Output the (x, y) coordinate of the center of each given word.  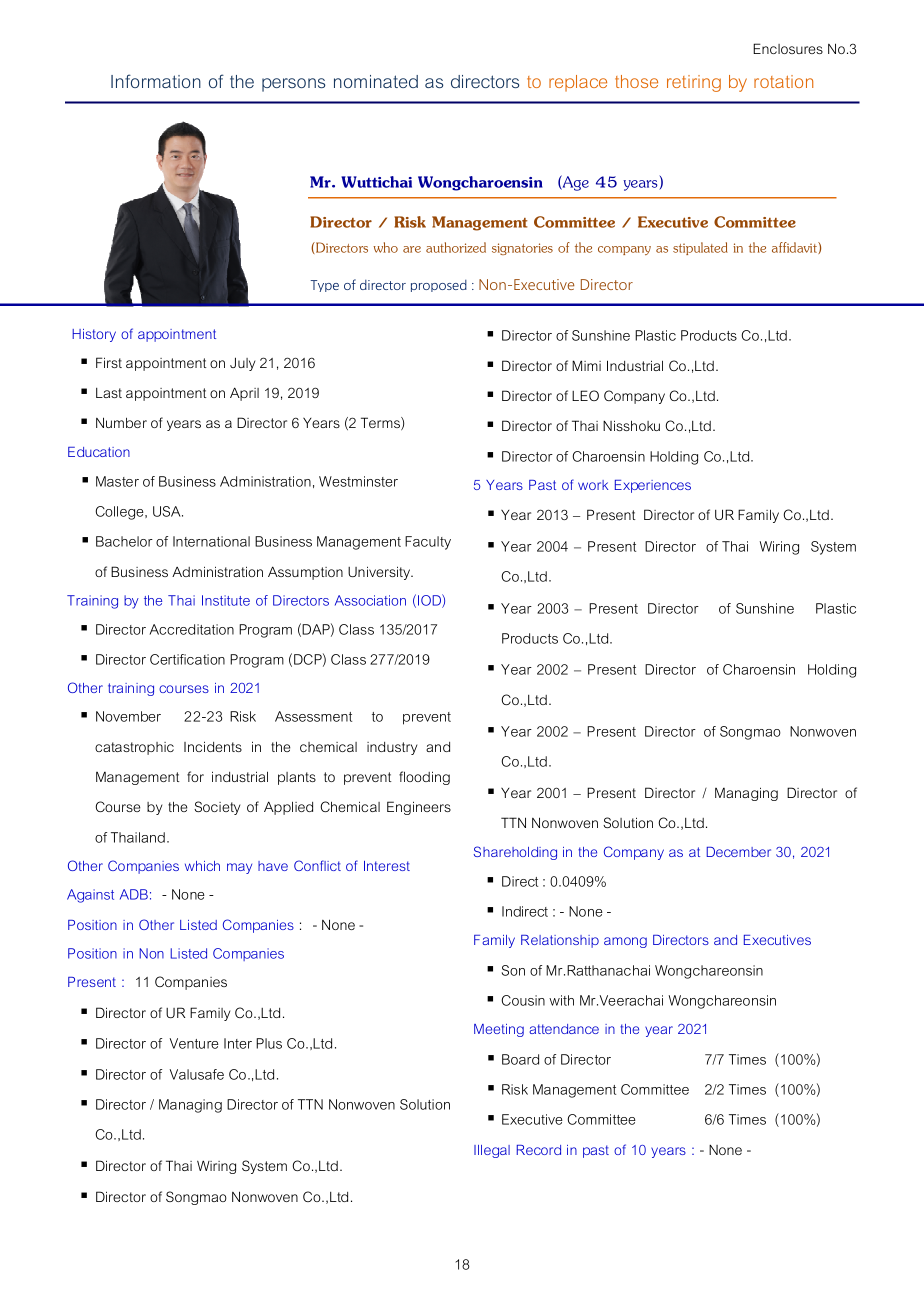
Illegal (492, 1151)
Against (90, 896)
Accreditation (191, 629)
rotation (783, 81)
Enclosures (788, 48)
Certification (187, 659)
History (94, 335)
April (244, 394)
